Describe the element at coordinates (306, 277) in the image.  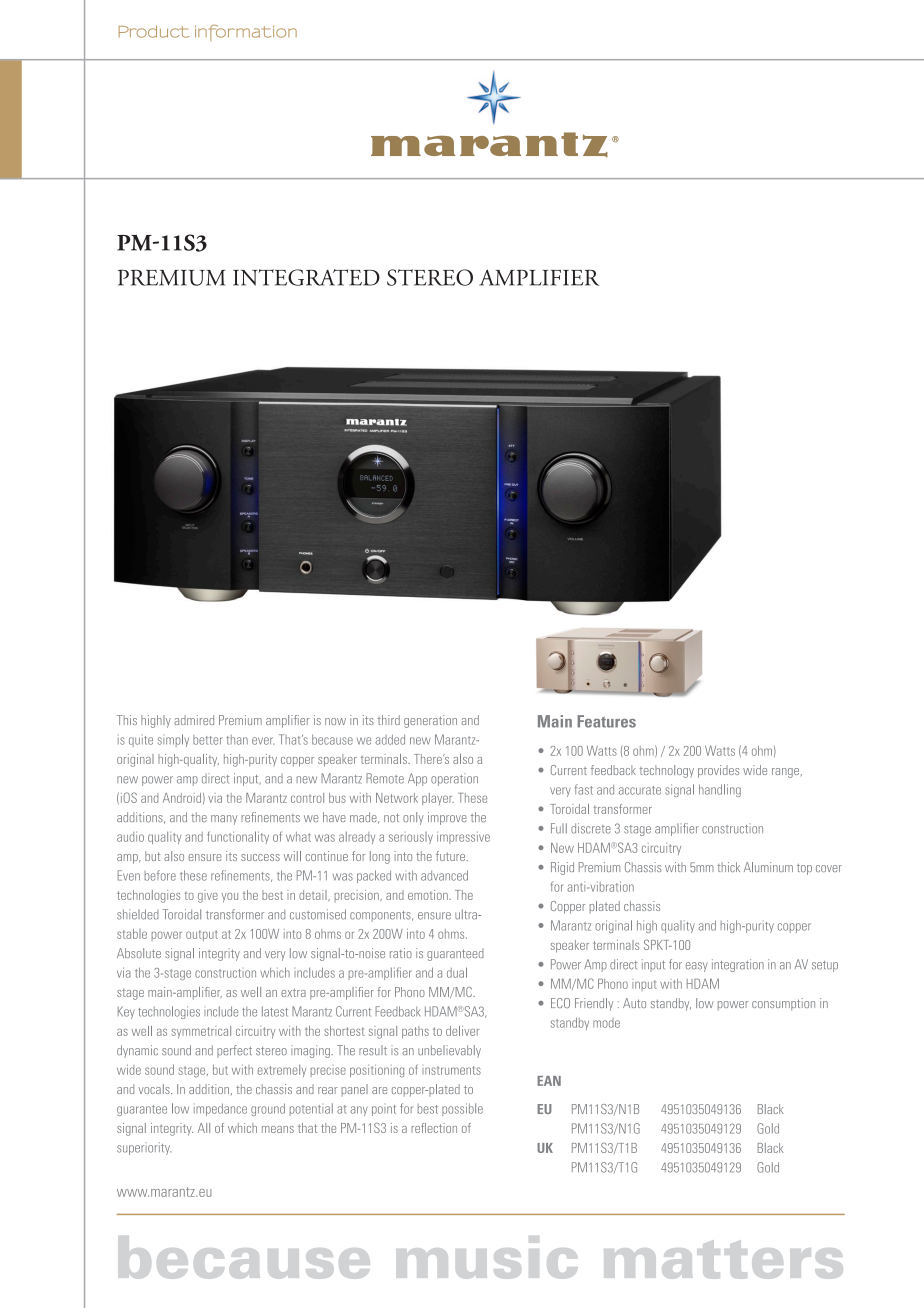
I see `INTEGRATED` at that location.
